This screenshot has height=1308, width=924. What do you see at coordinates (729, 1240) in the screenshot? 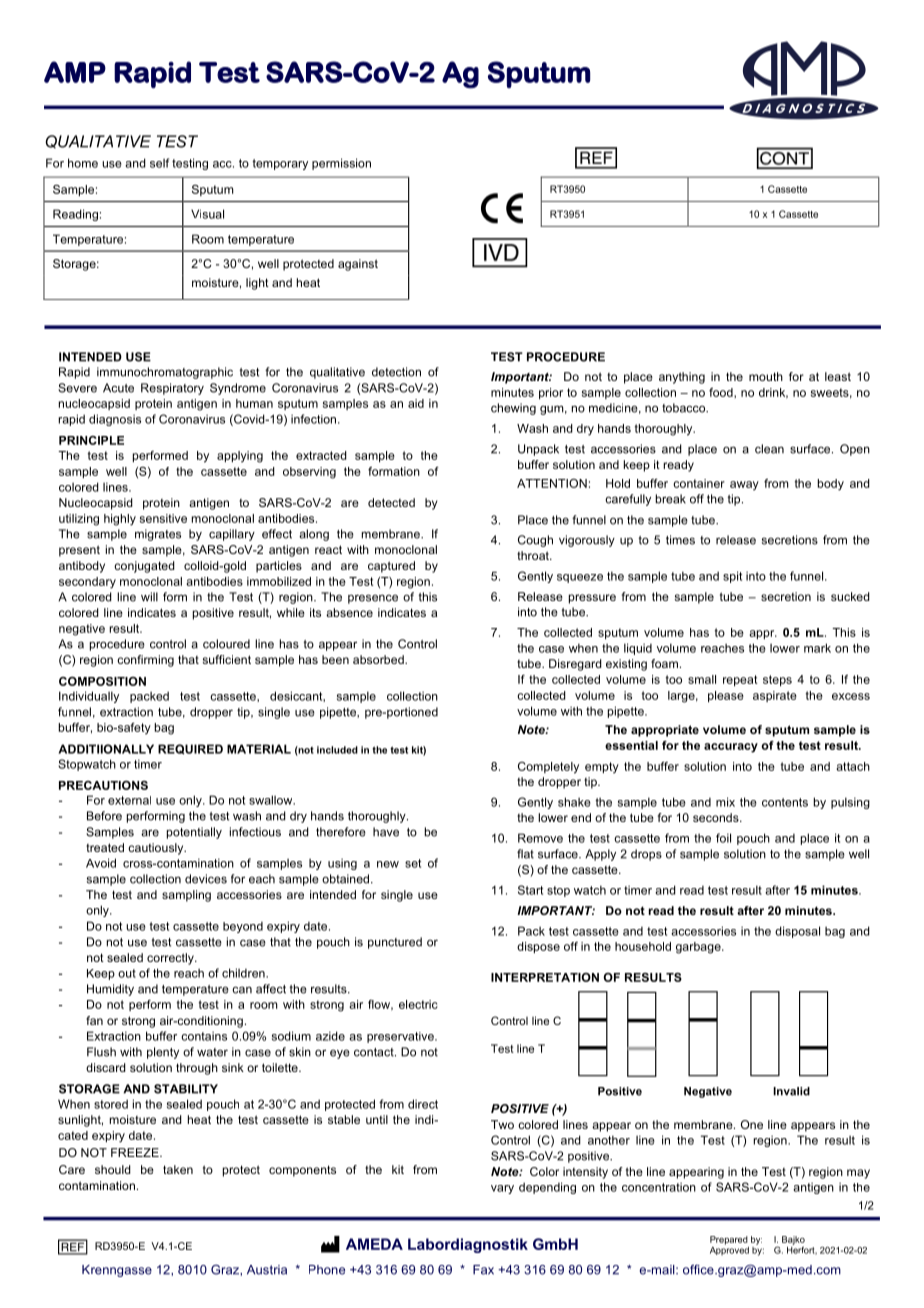
I see `Prepared` at bounding box center [729, 1240].
